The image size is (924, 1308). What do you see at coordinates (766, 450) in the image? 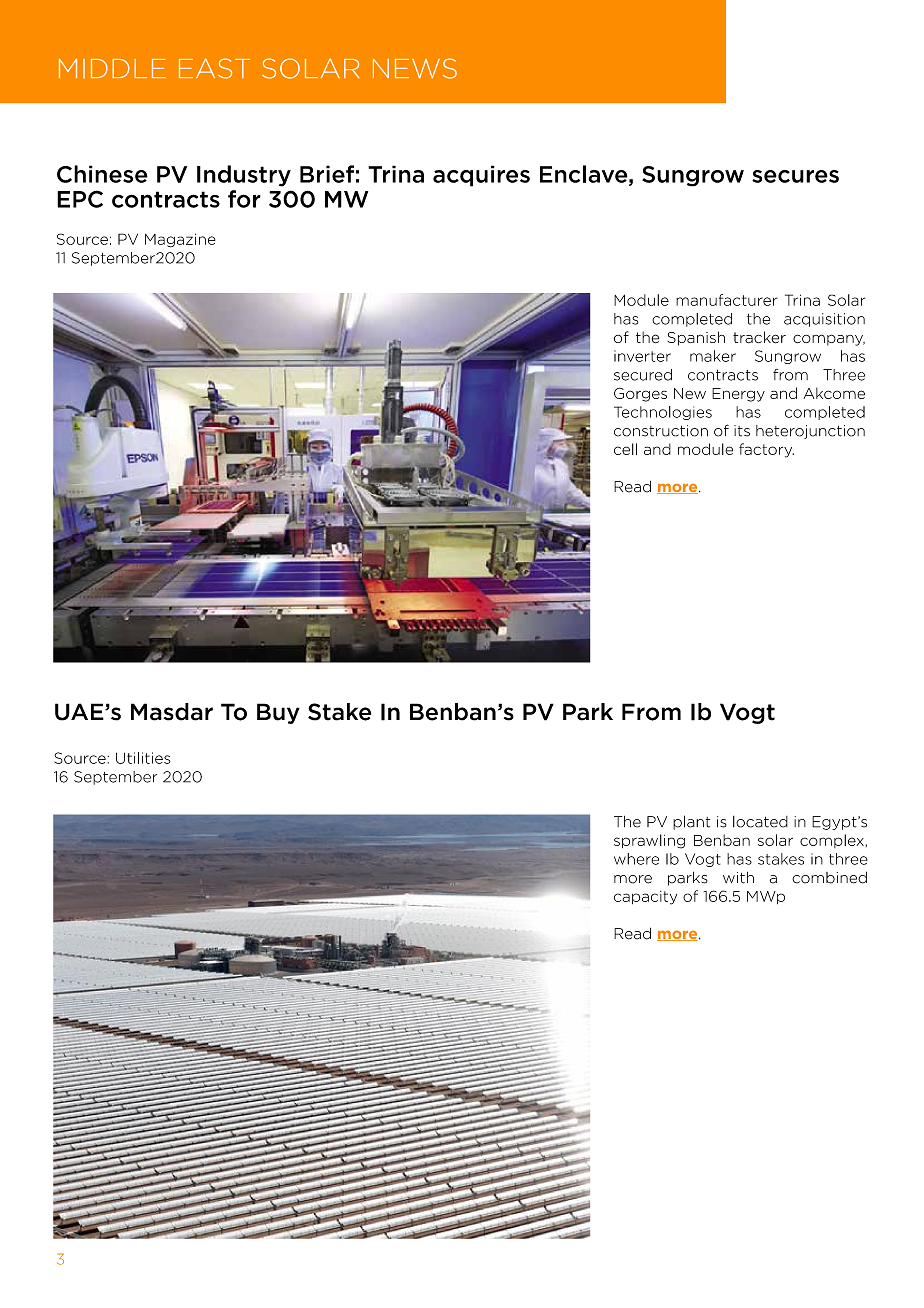
I see `factory` at bounding box center [766, 450].
